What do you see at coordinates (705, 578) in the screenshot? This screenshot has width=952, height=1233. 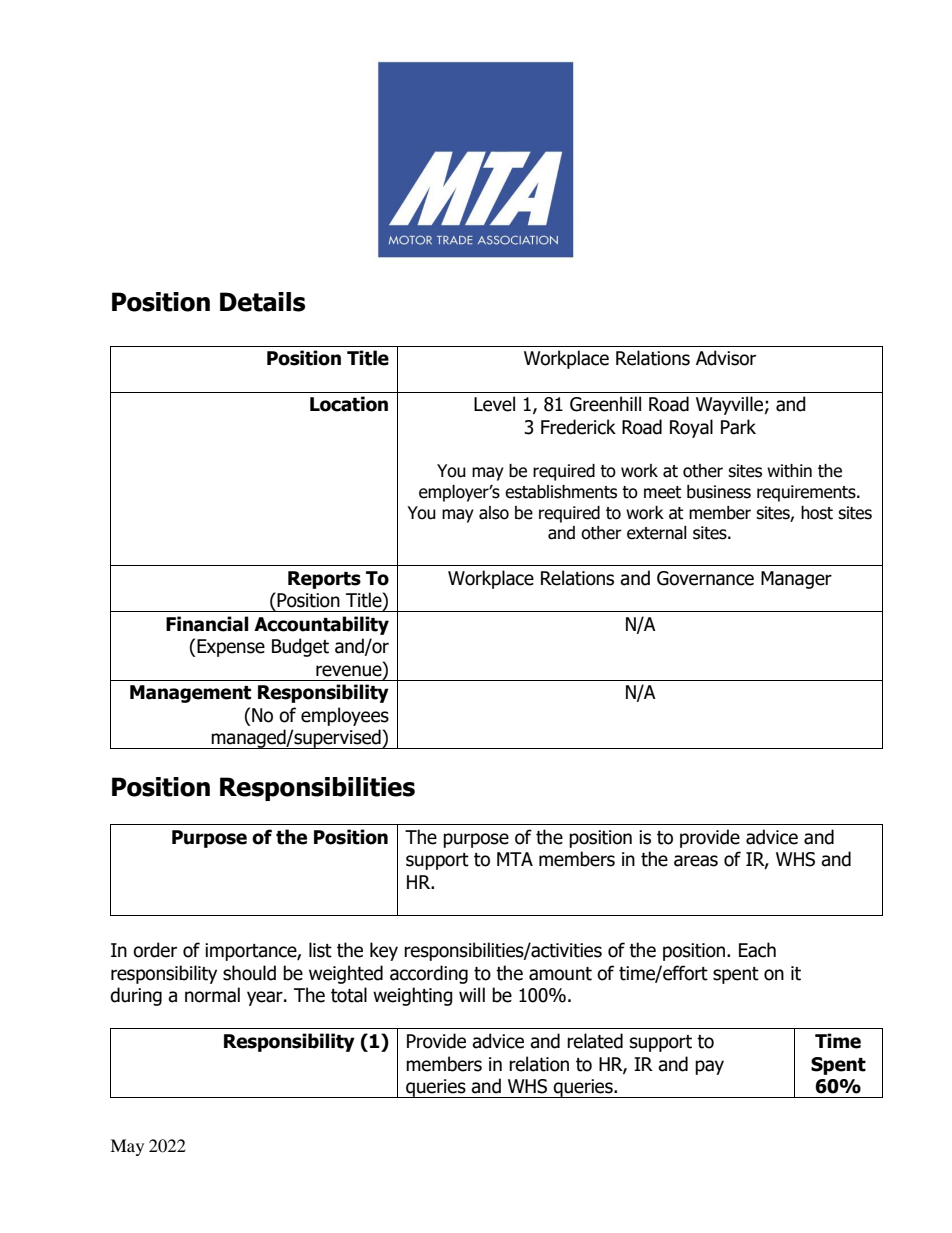 I see `Governance` at bounding box center [705, 578].
